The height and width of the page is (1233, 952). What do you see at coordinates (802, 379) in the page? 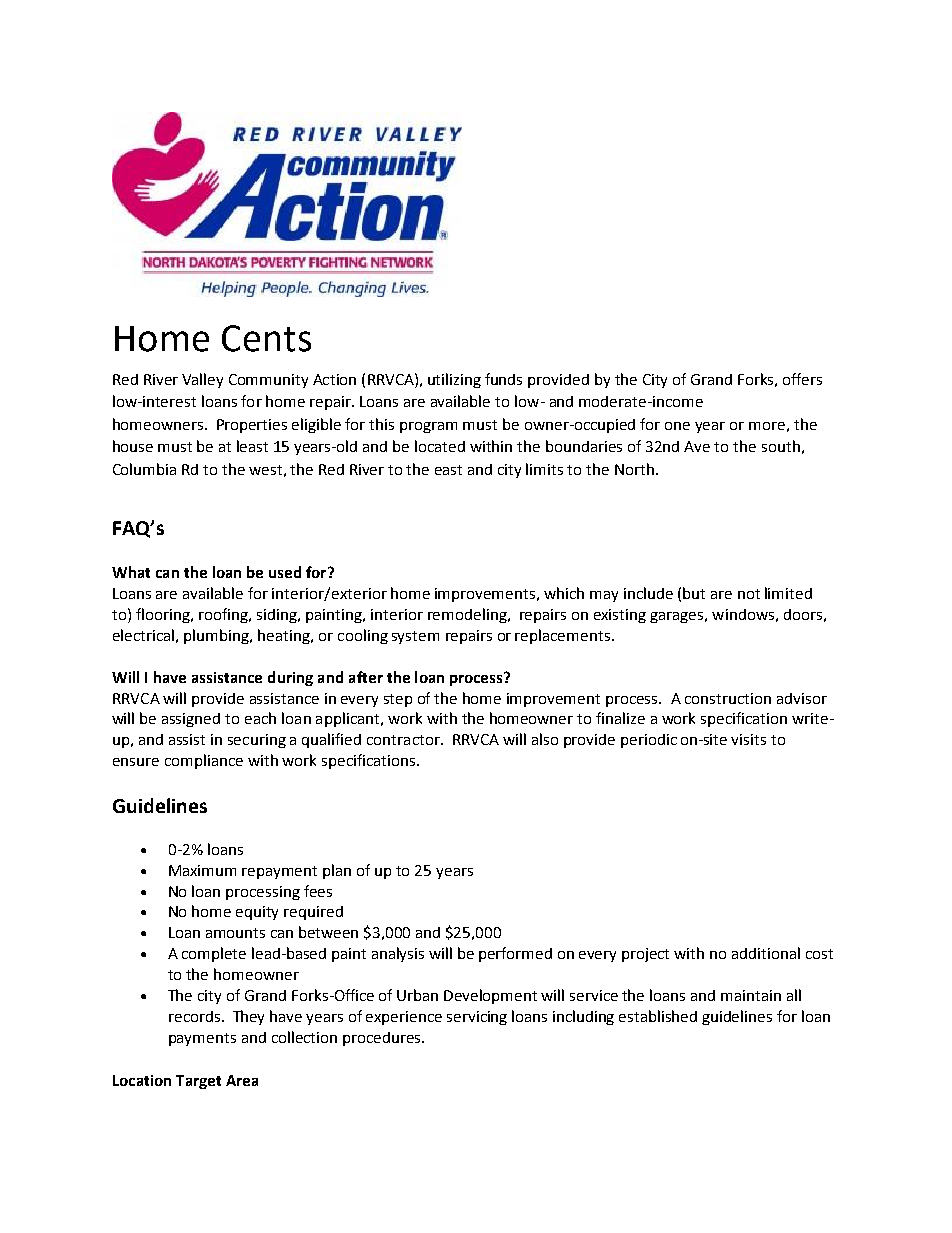
I see `offers` at bounding box center [802, 379].
